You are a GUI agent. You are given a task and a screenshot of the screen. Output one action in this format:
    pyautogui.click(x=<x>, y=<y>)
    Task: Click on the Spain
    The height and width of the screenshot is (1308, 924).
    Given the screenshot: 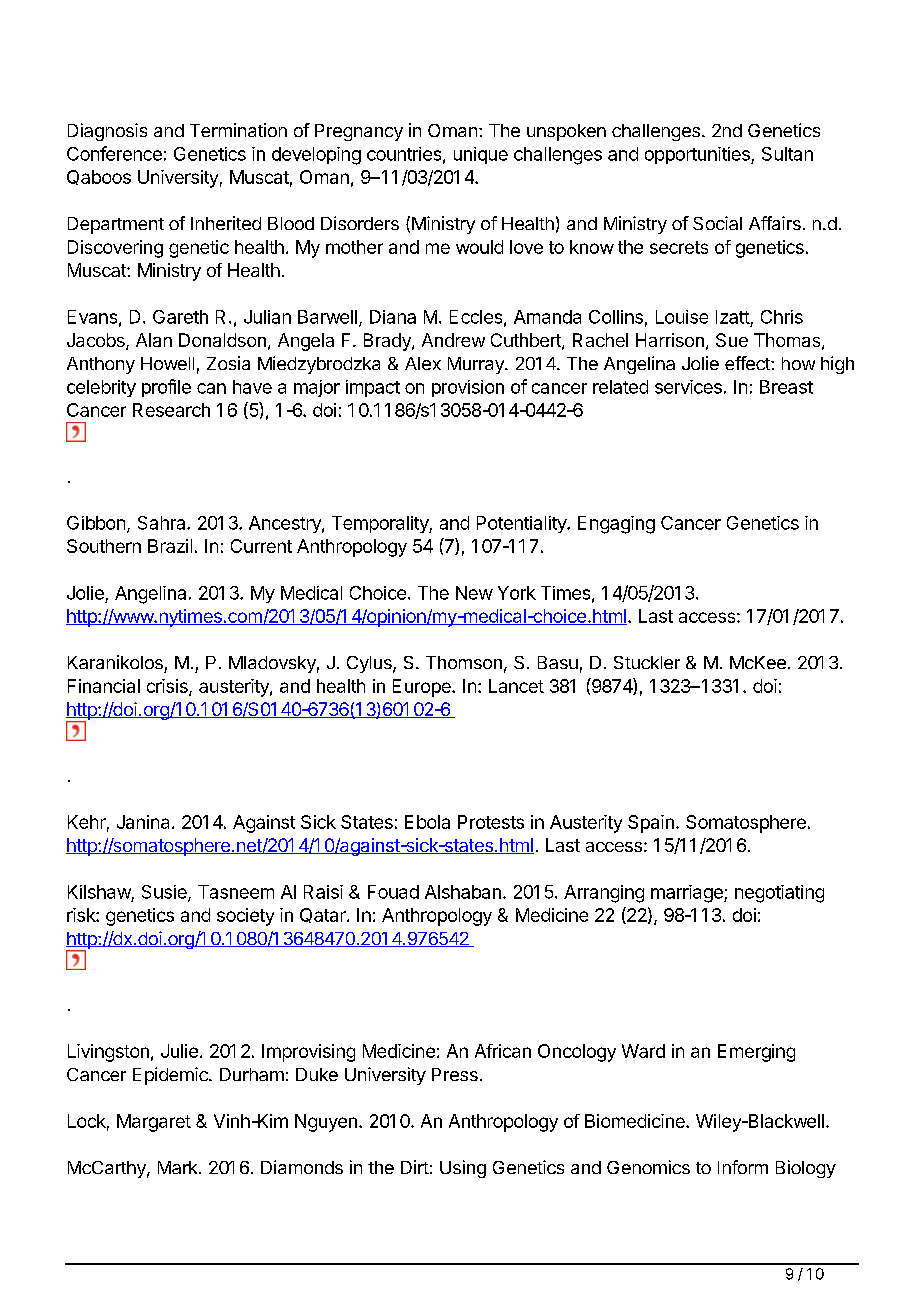 What is the action you would take?
    pyautogui.click(x=651, y=824)
